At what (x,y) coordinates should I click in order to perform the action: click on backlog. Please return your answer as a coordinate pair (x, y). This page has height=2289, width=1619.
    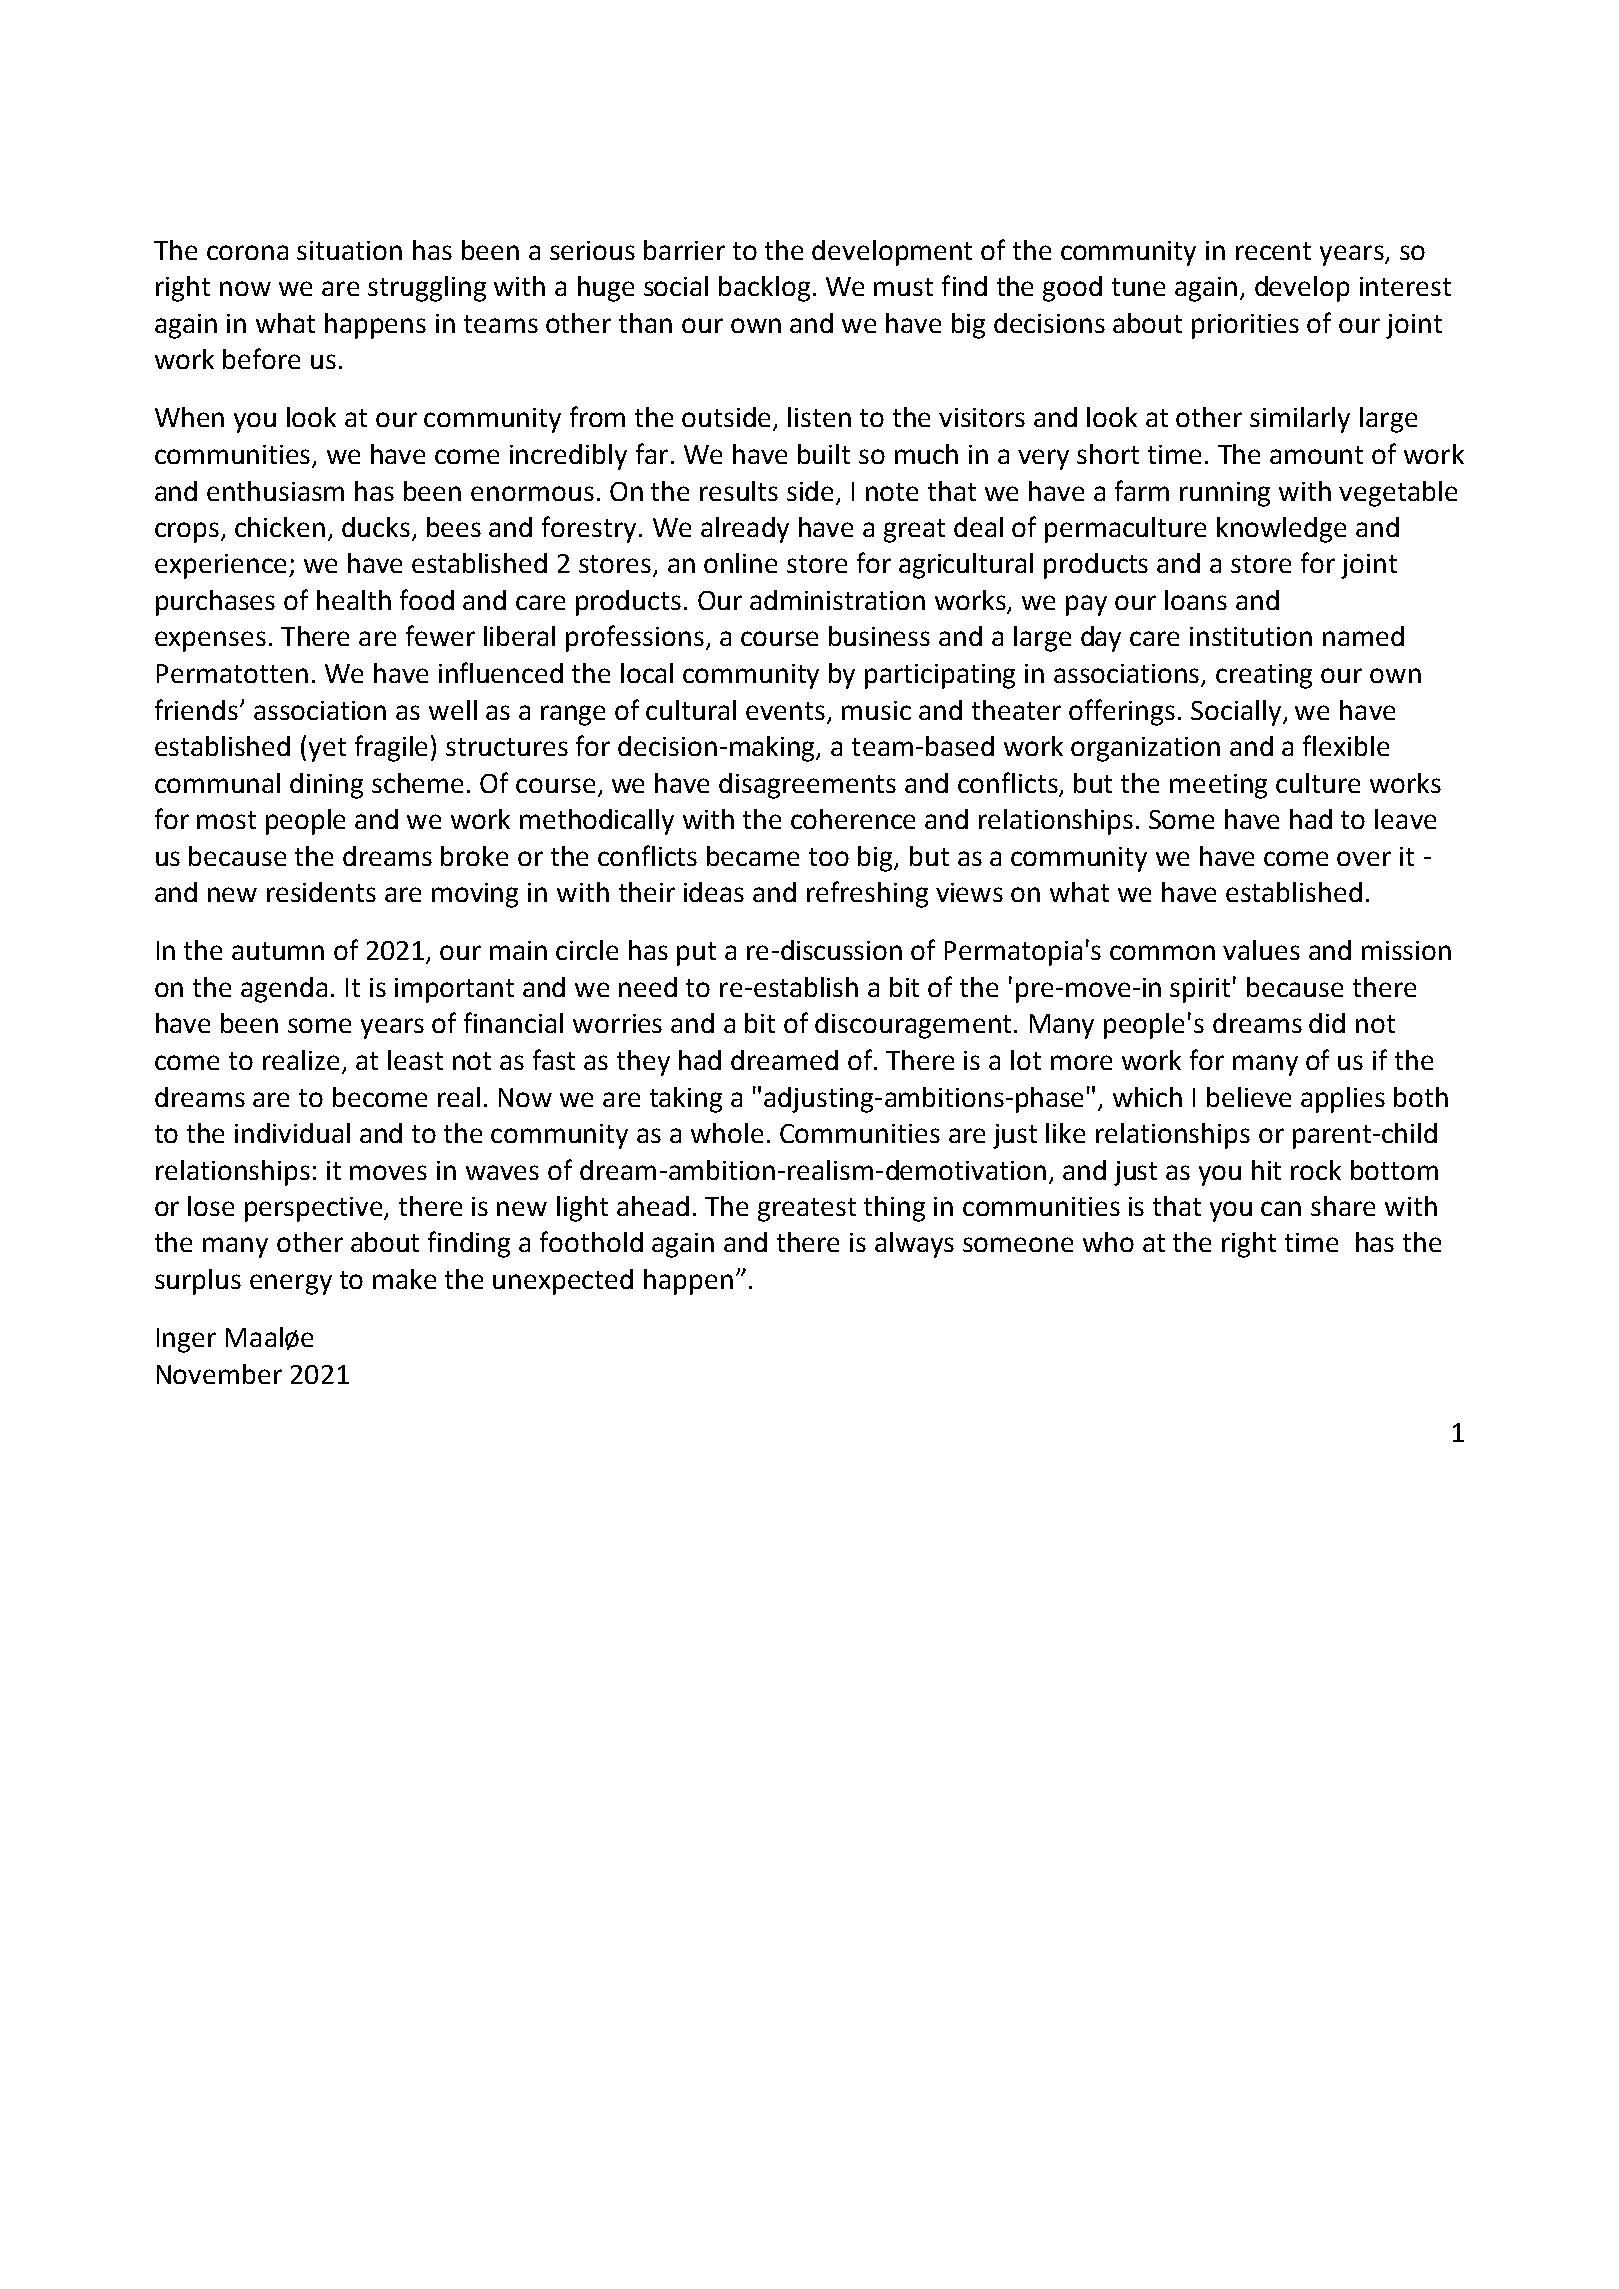
    Looking at the image, I should click on (764, 289).
